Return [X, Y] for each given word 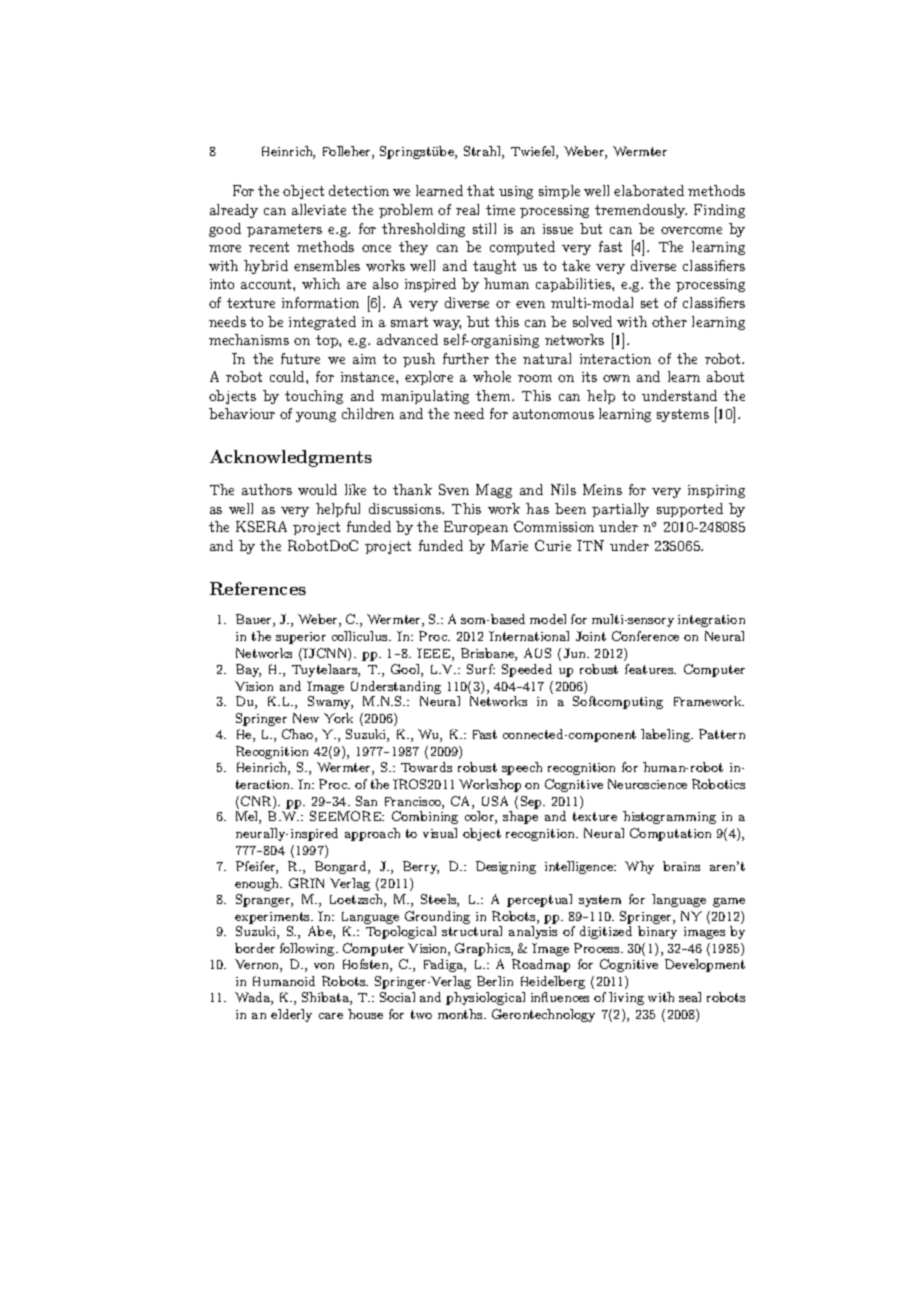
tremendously [641, 211]
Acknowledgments [291, 458]
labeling [666, 735]
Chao [299, 735]
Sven [454, 489]
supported [690, 510]
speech [522, 768]
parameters [284, 230]
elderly [291, 1015]
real [467, 209]
